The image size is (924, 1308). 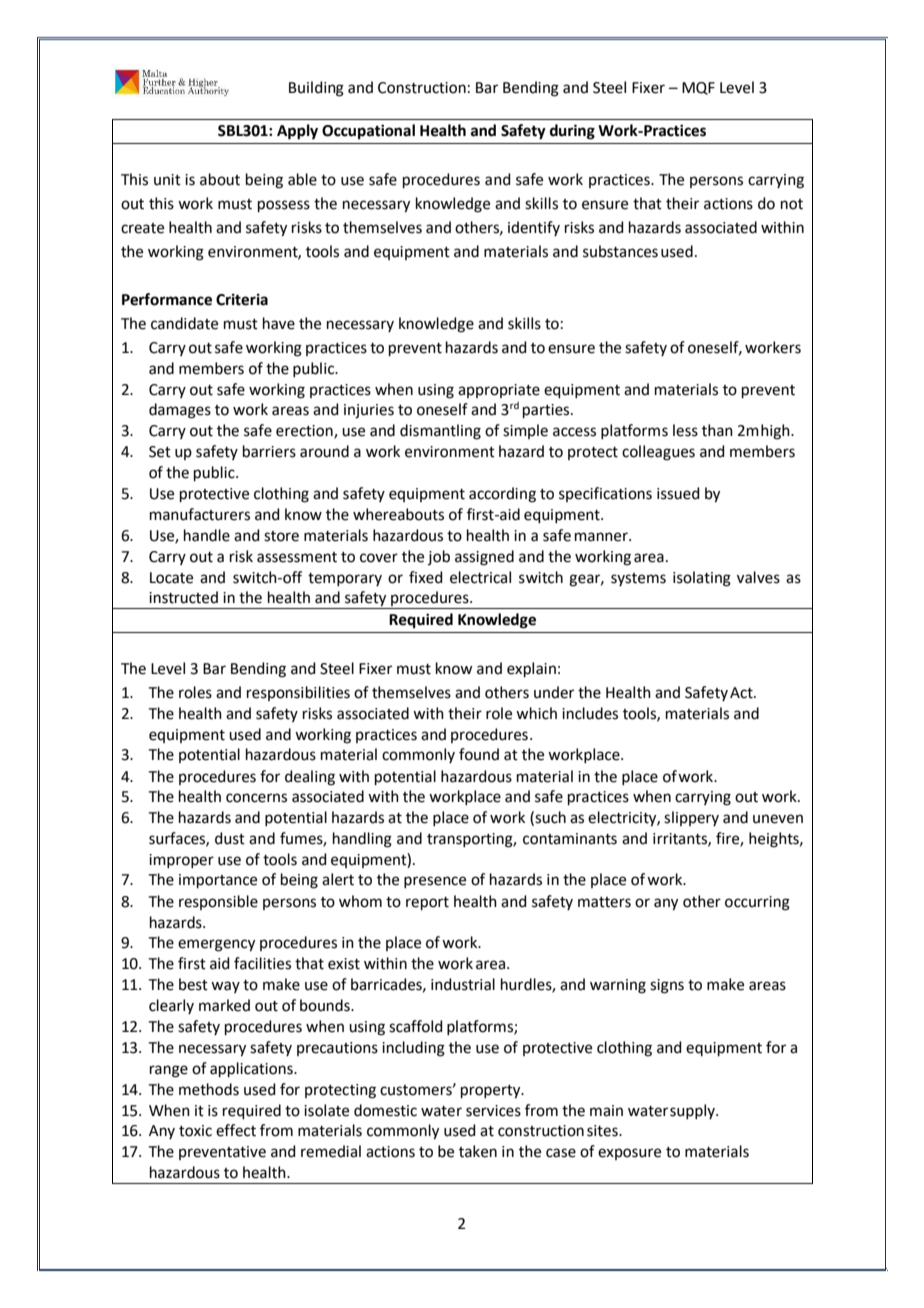 What do you see at coordinates (236, 1130) in the screenshot?
I see `effect` at bounding box center [236, 1130].
